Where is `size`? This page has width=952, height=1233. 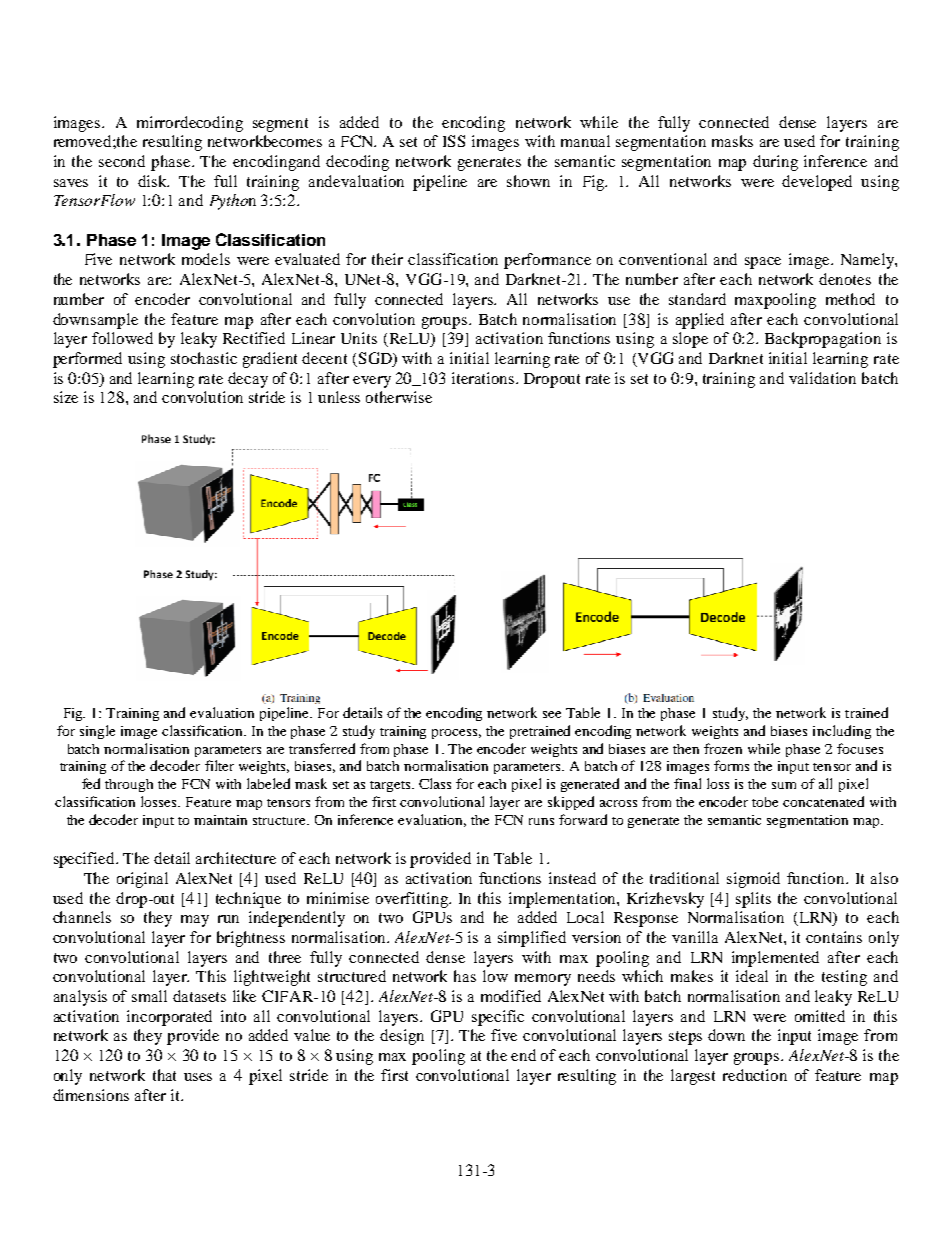 size is located at coordinates (66, 397).
